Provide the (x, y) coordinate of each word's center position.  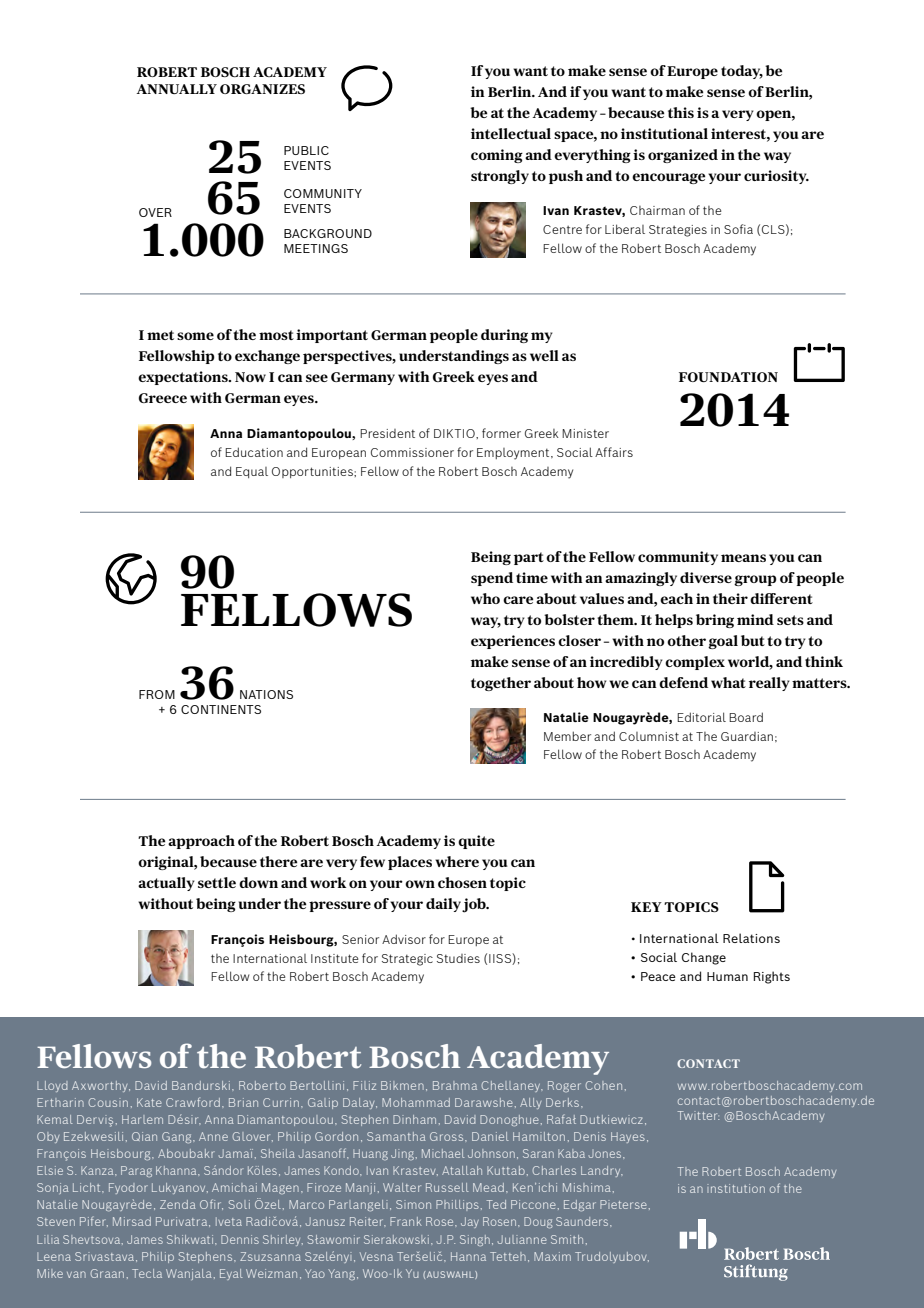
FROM (157, 694)
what (728, 682)
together (501, 684)
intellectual (511, 133)
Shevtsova (93, 1240)
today (742, 72)
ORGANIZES (262, 89)
